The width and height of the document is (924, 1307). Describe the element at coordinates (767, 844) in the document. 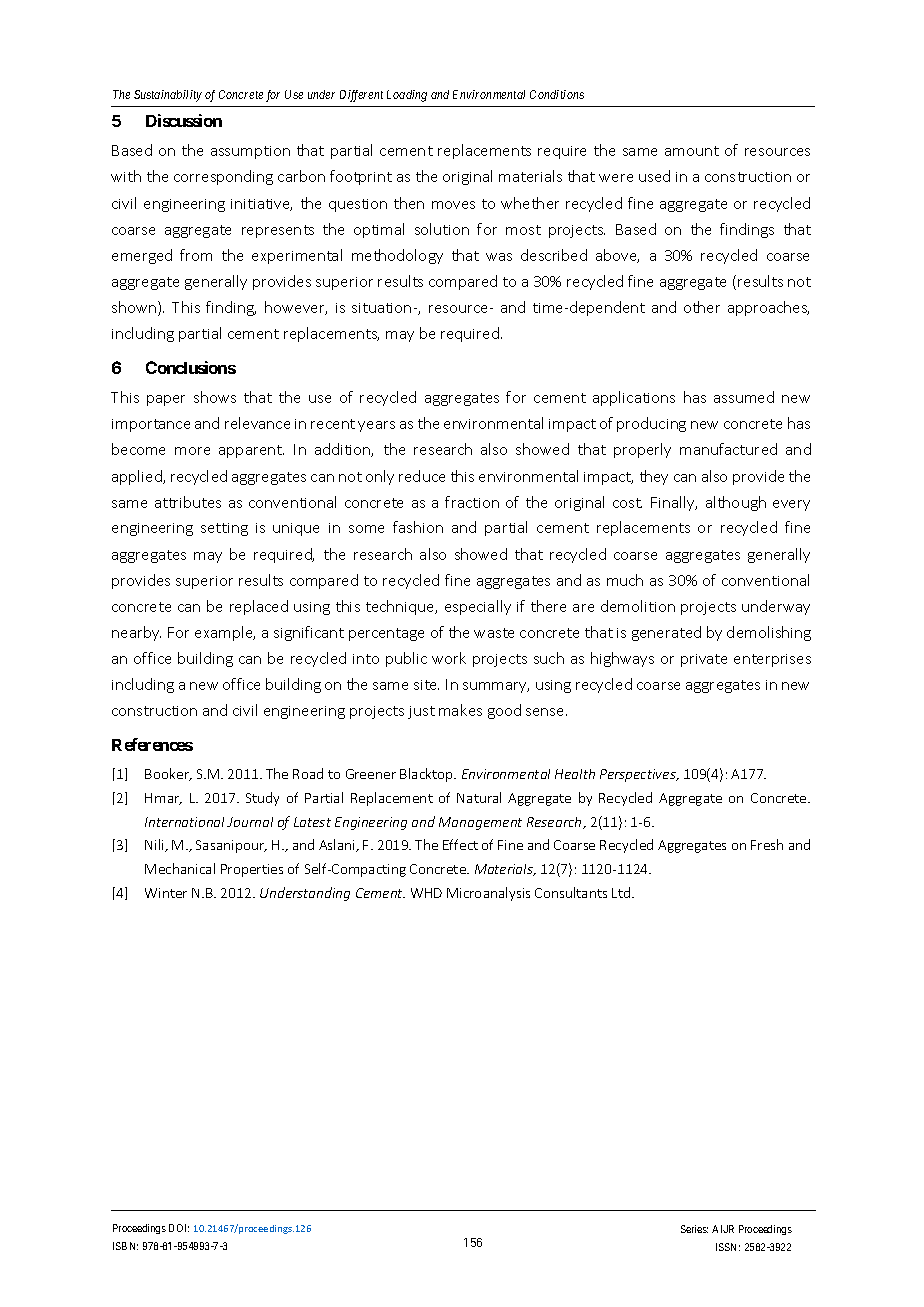

I see `Fresh` at that location.
